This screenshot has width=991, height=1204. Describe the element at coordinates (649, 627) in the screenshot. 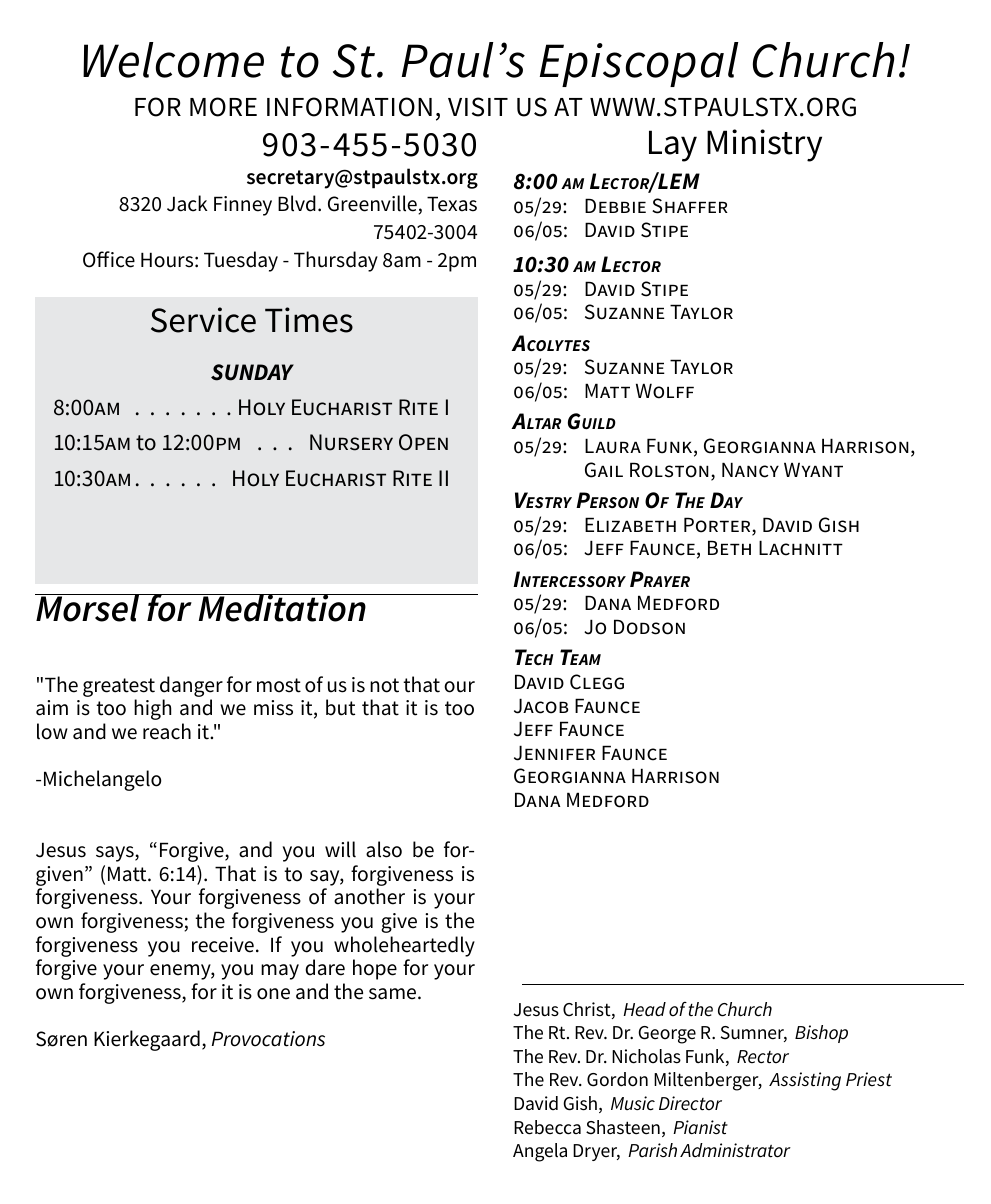

I see `Dodson` at that location.
